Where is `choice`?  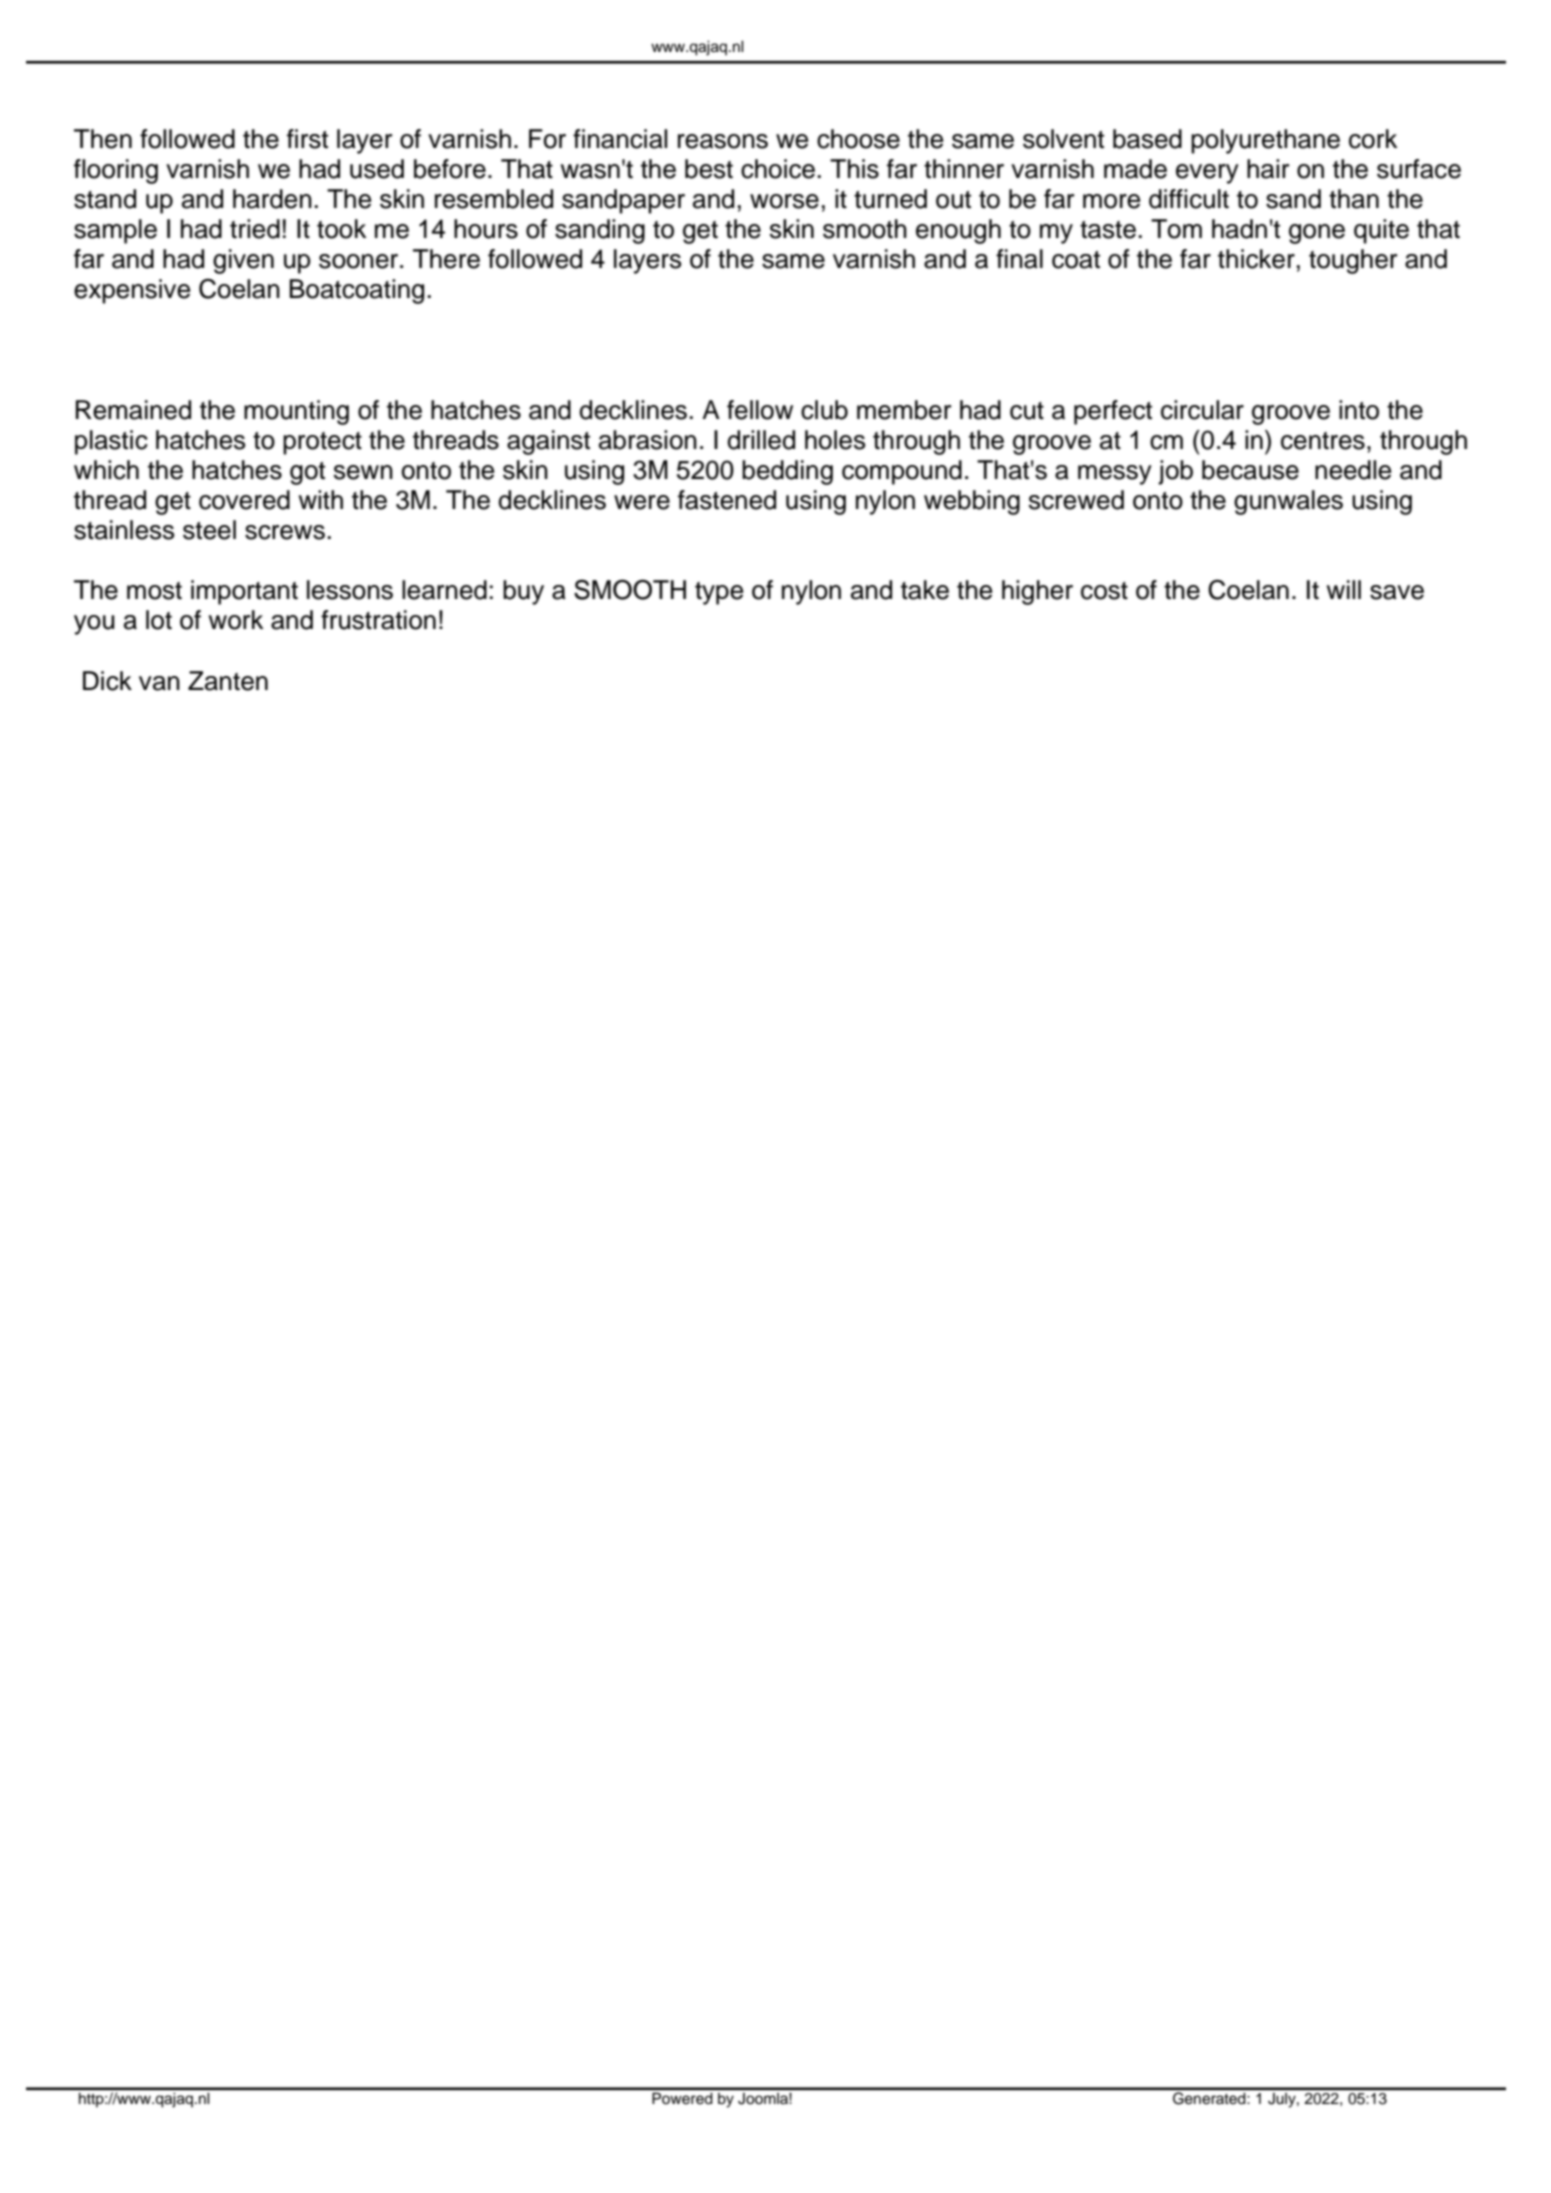
choice is located at coordinates (778, 169).
